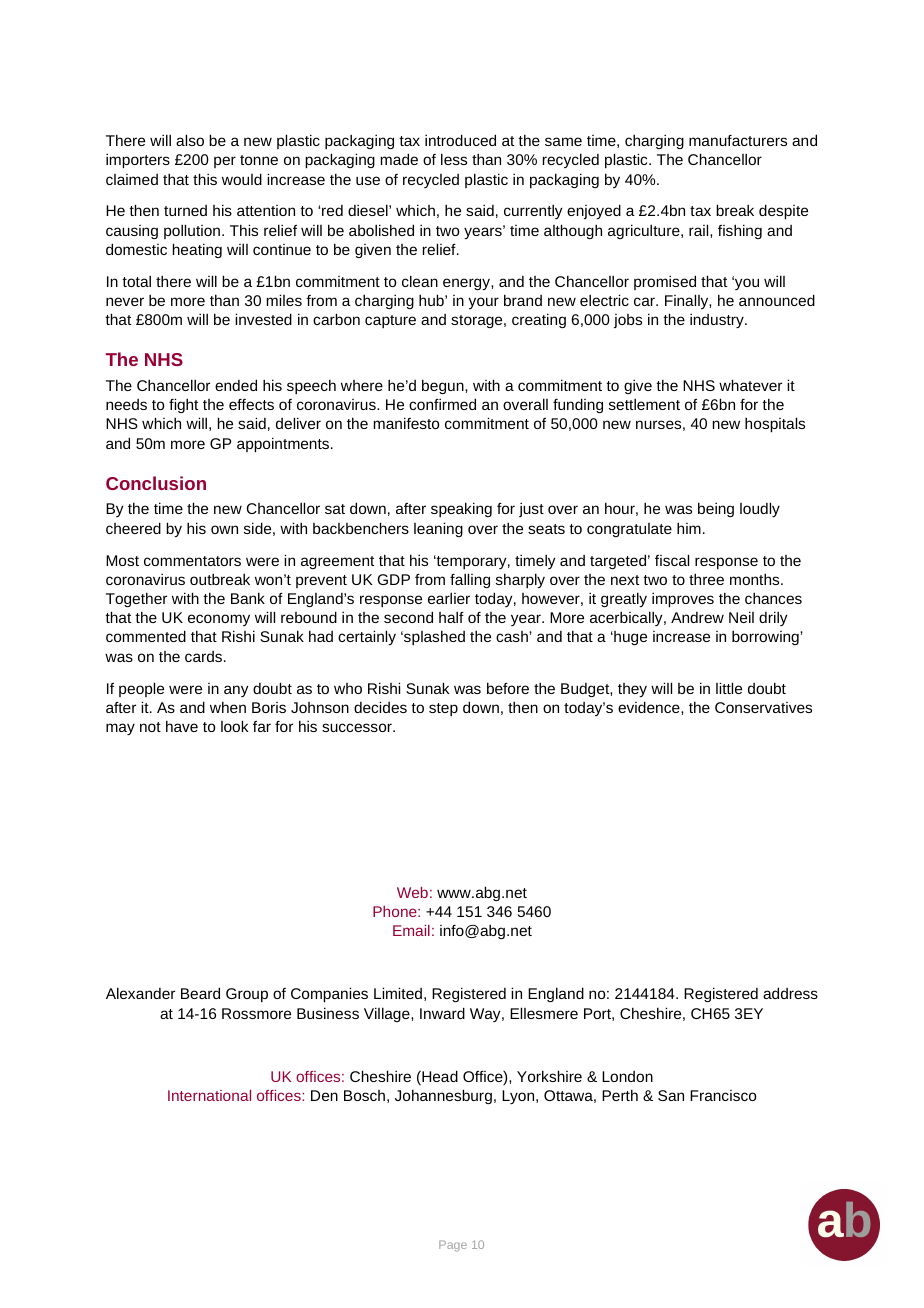 The height and width of the page is (1308, 924). Describe the element at coordinates (716, 509) in the page. I see `being` at that location.
